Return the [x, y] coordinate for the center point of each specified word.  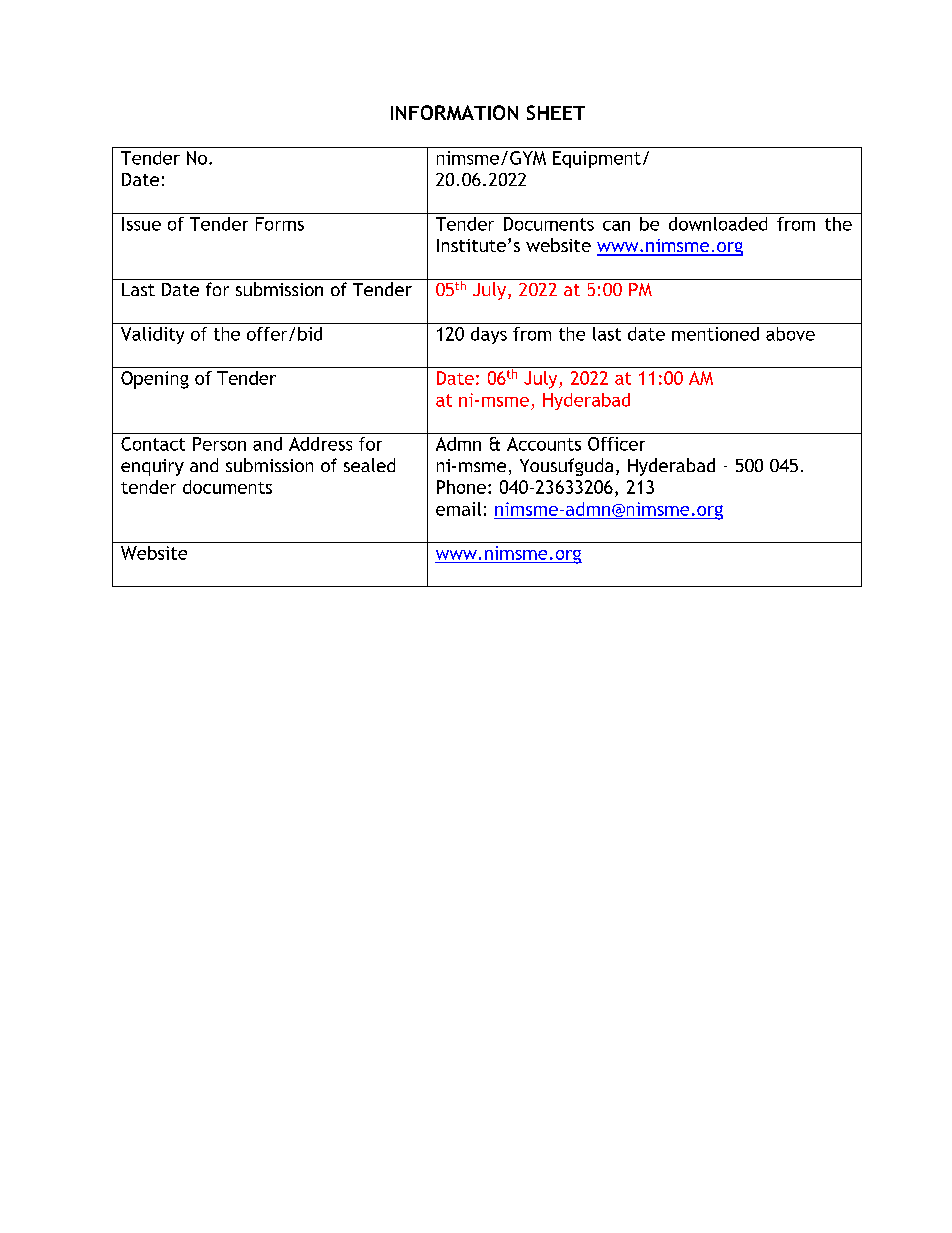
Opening [155, 380]
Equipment [597, 159]
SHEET [556, 112]
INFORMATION [454, 112]
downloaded [718, 224]
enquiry [152, 467]
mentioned [715, 334]
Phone [461, 487]
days [489, 335]
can [616, 226]
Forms [280, 224]
